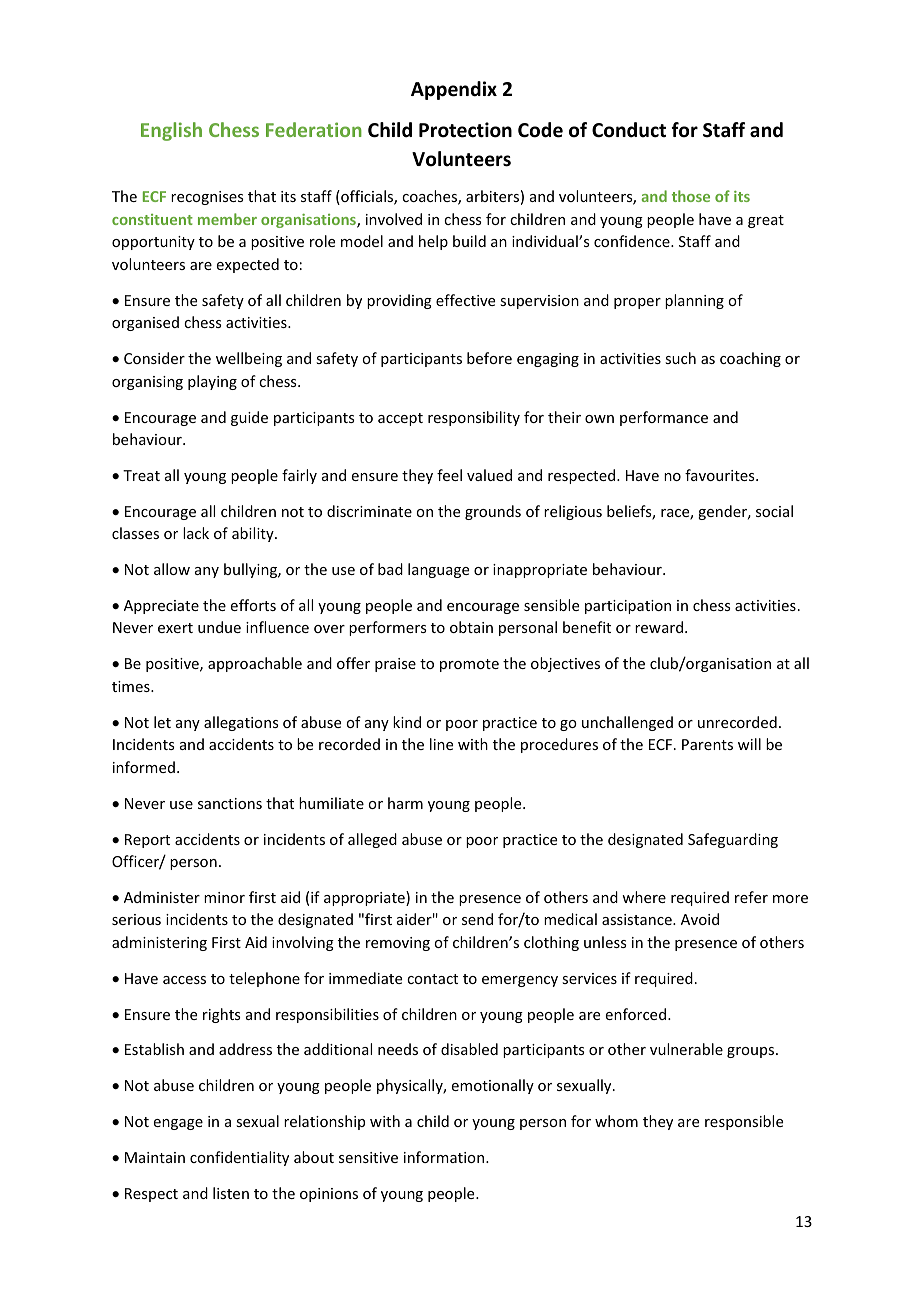 This screenshot has height=1308, width=924. I want to click on English, so click(171, 131).
